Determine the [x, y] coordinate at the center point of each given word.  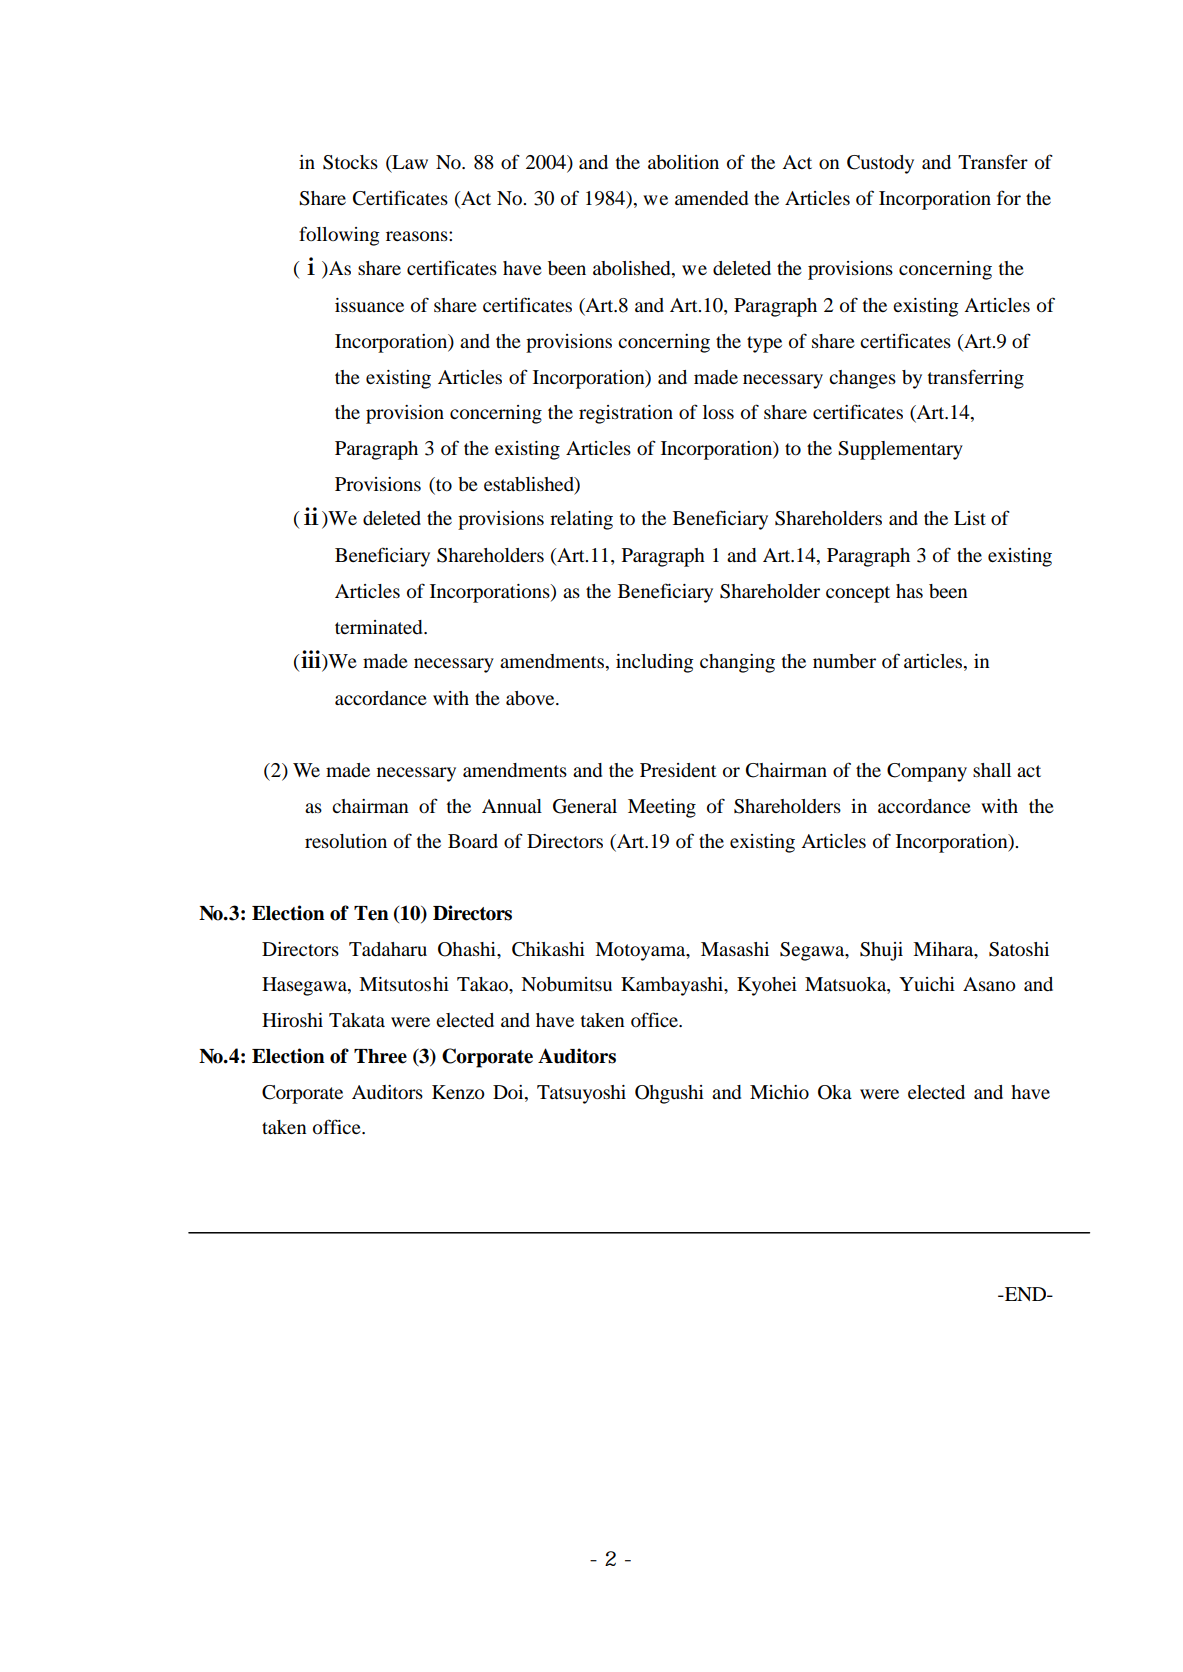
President [678, 770]
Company [927, 772]
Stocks [350, 162]
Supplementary [900, 450]
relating [581, 520]
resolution [346, 841]
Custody [880, 164]
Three [380, 1056]
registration [626, 414]
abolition [683, 162]
